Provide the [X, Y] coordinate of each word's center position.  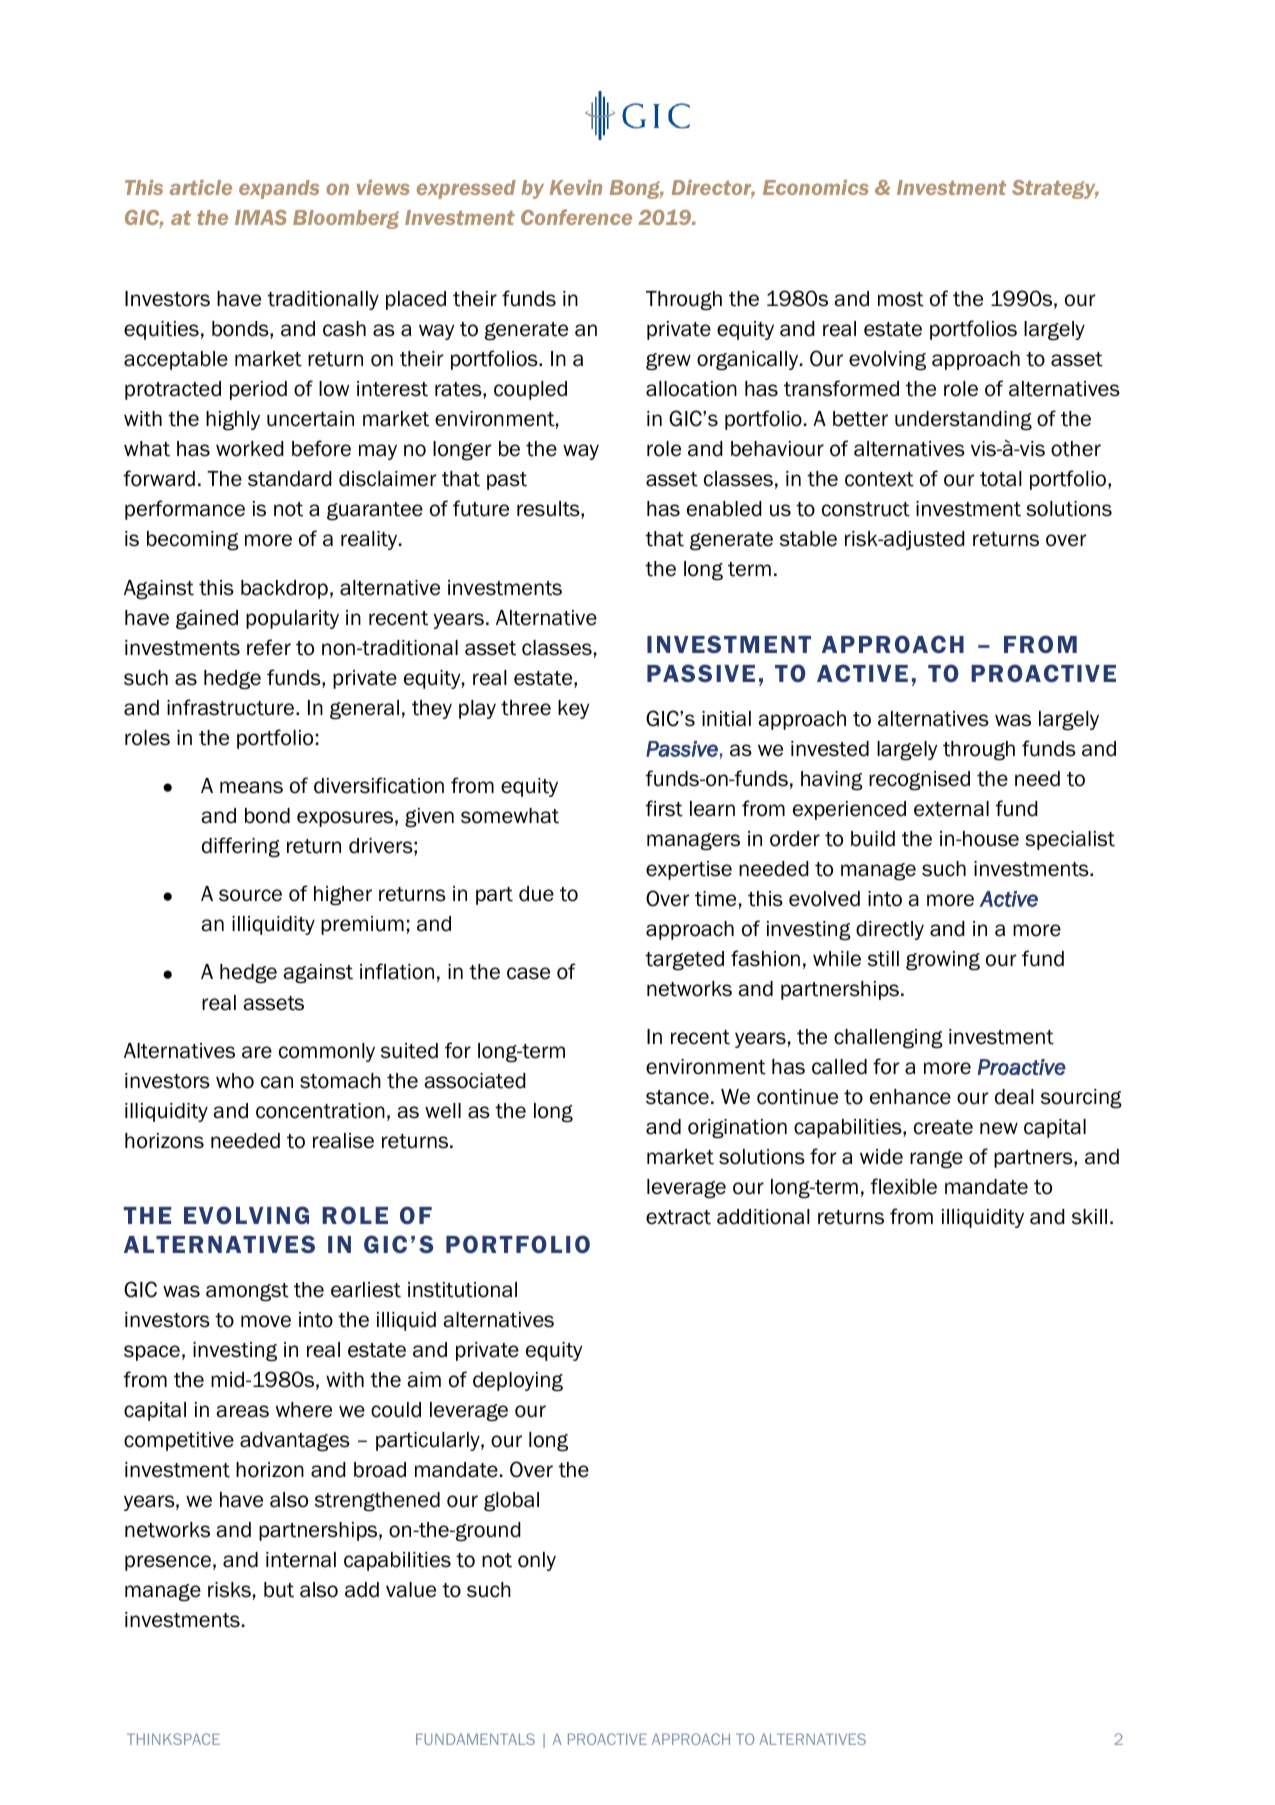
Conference [576, 217]
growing [943, 961]
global [511, 1502]
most [901, 299]
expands [279, 189]
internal [301, 1560]
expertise [689, 870]
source [250, 895]
